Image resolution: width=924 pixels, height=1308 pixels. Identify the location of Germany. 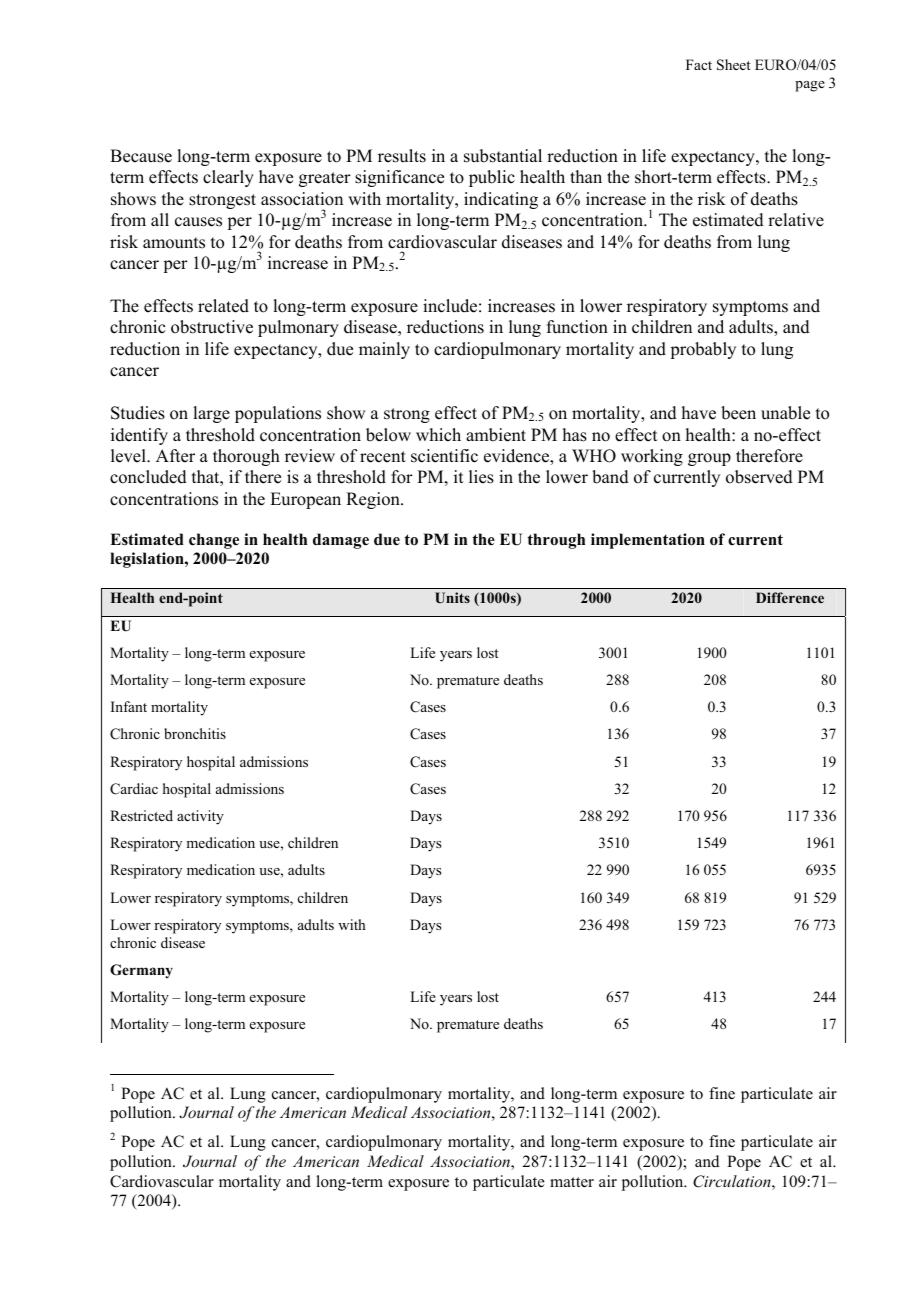
(141, 971).
